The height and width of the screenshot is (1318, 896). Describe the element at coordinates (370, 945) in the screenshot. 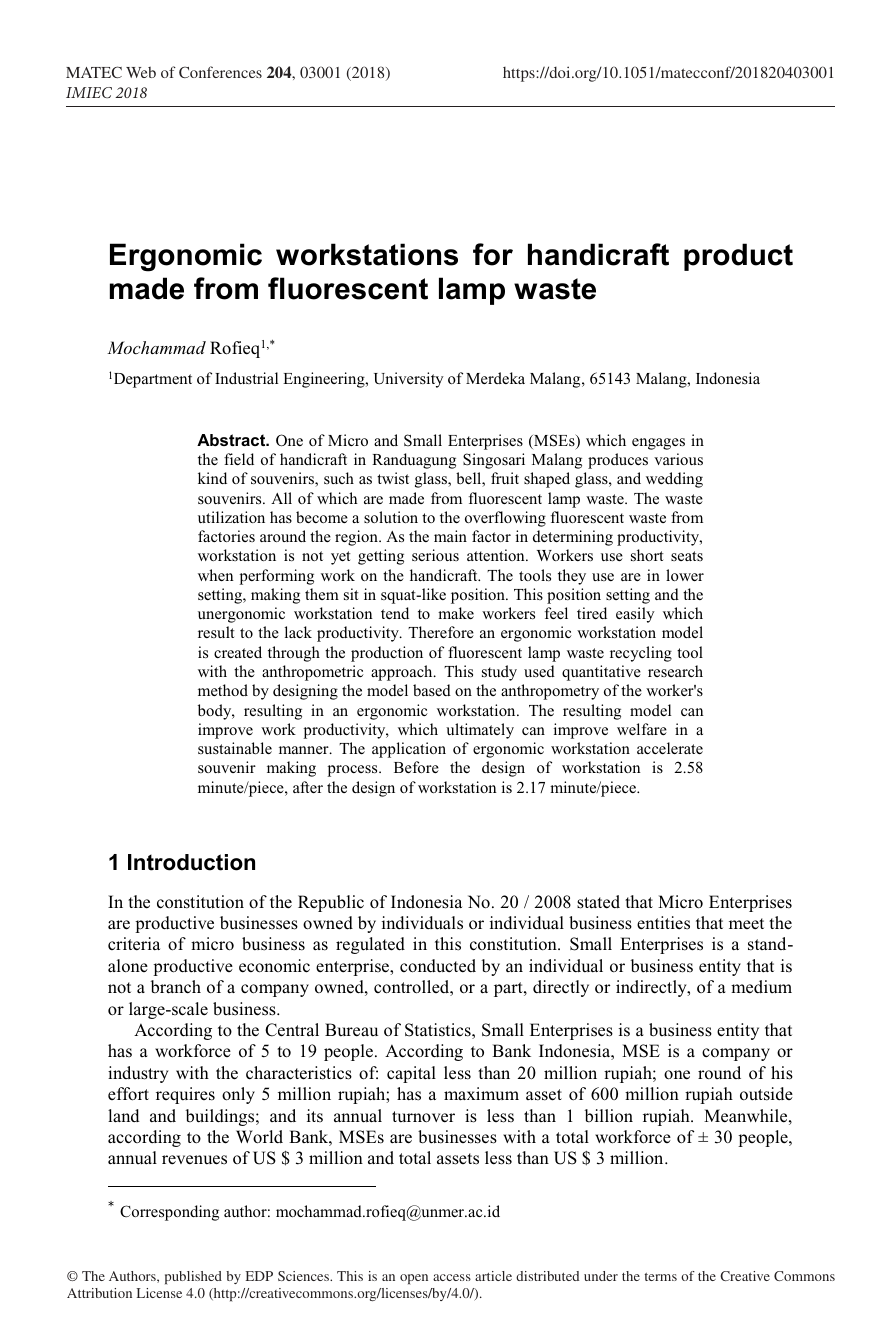

I see `regulated` at that location.
